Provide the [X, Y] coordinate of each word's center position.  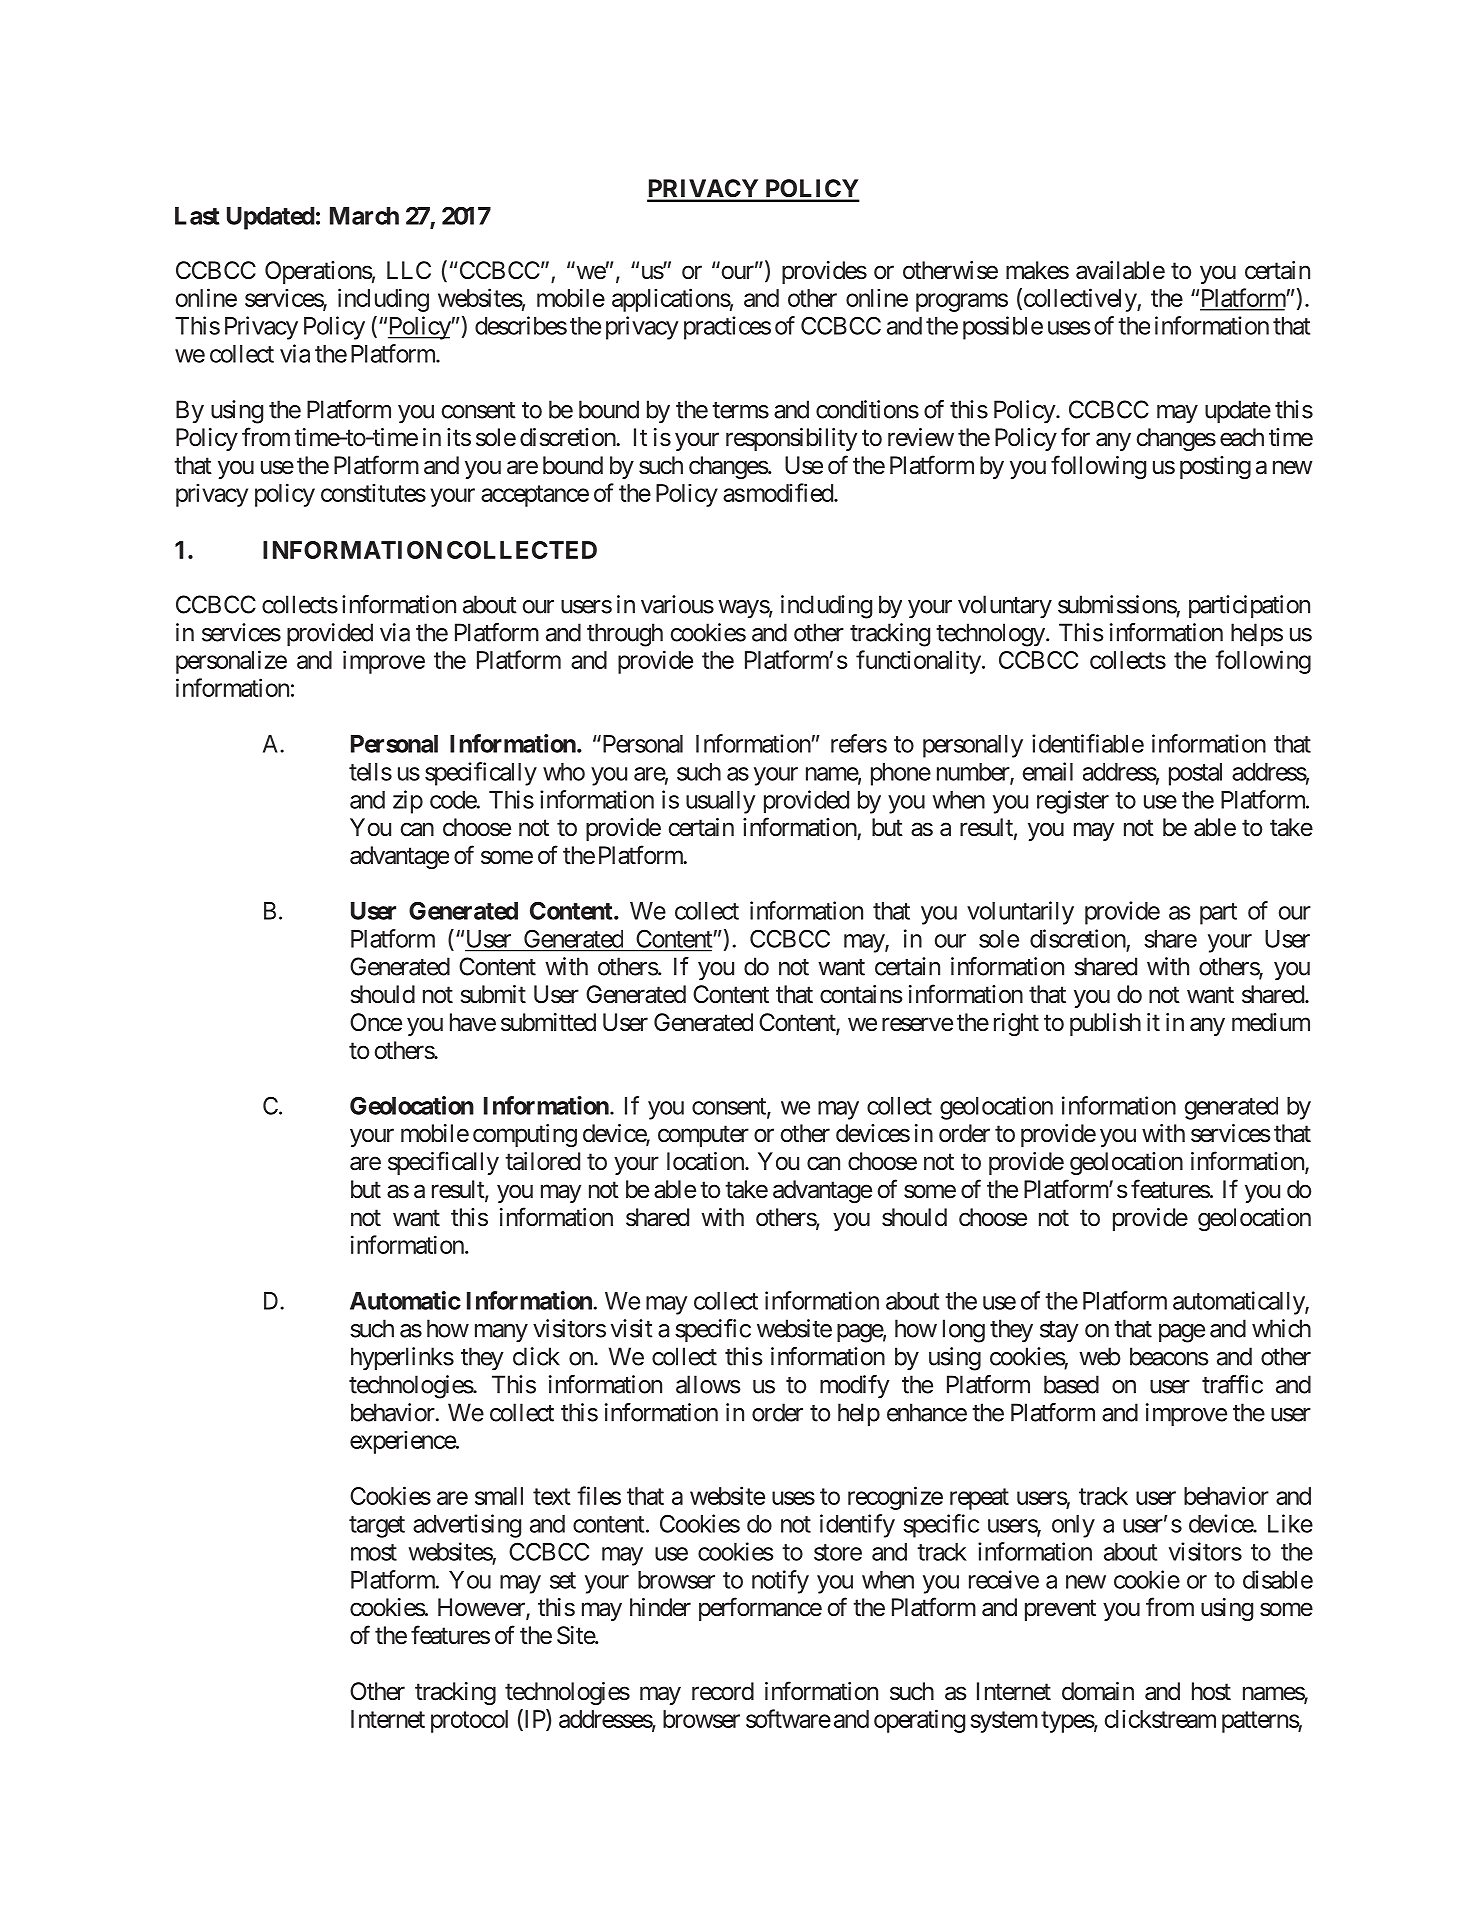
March [364, 216]
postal [1195, 774]
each [1242, 437]
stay [1059, 1332]
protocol [469, 1721]
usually [720, 802]
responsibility [791, 439]
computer [703, 1136]
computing [525, 1135]
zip [408, 802]
